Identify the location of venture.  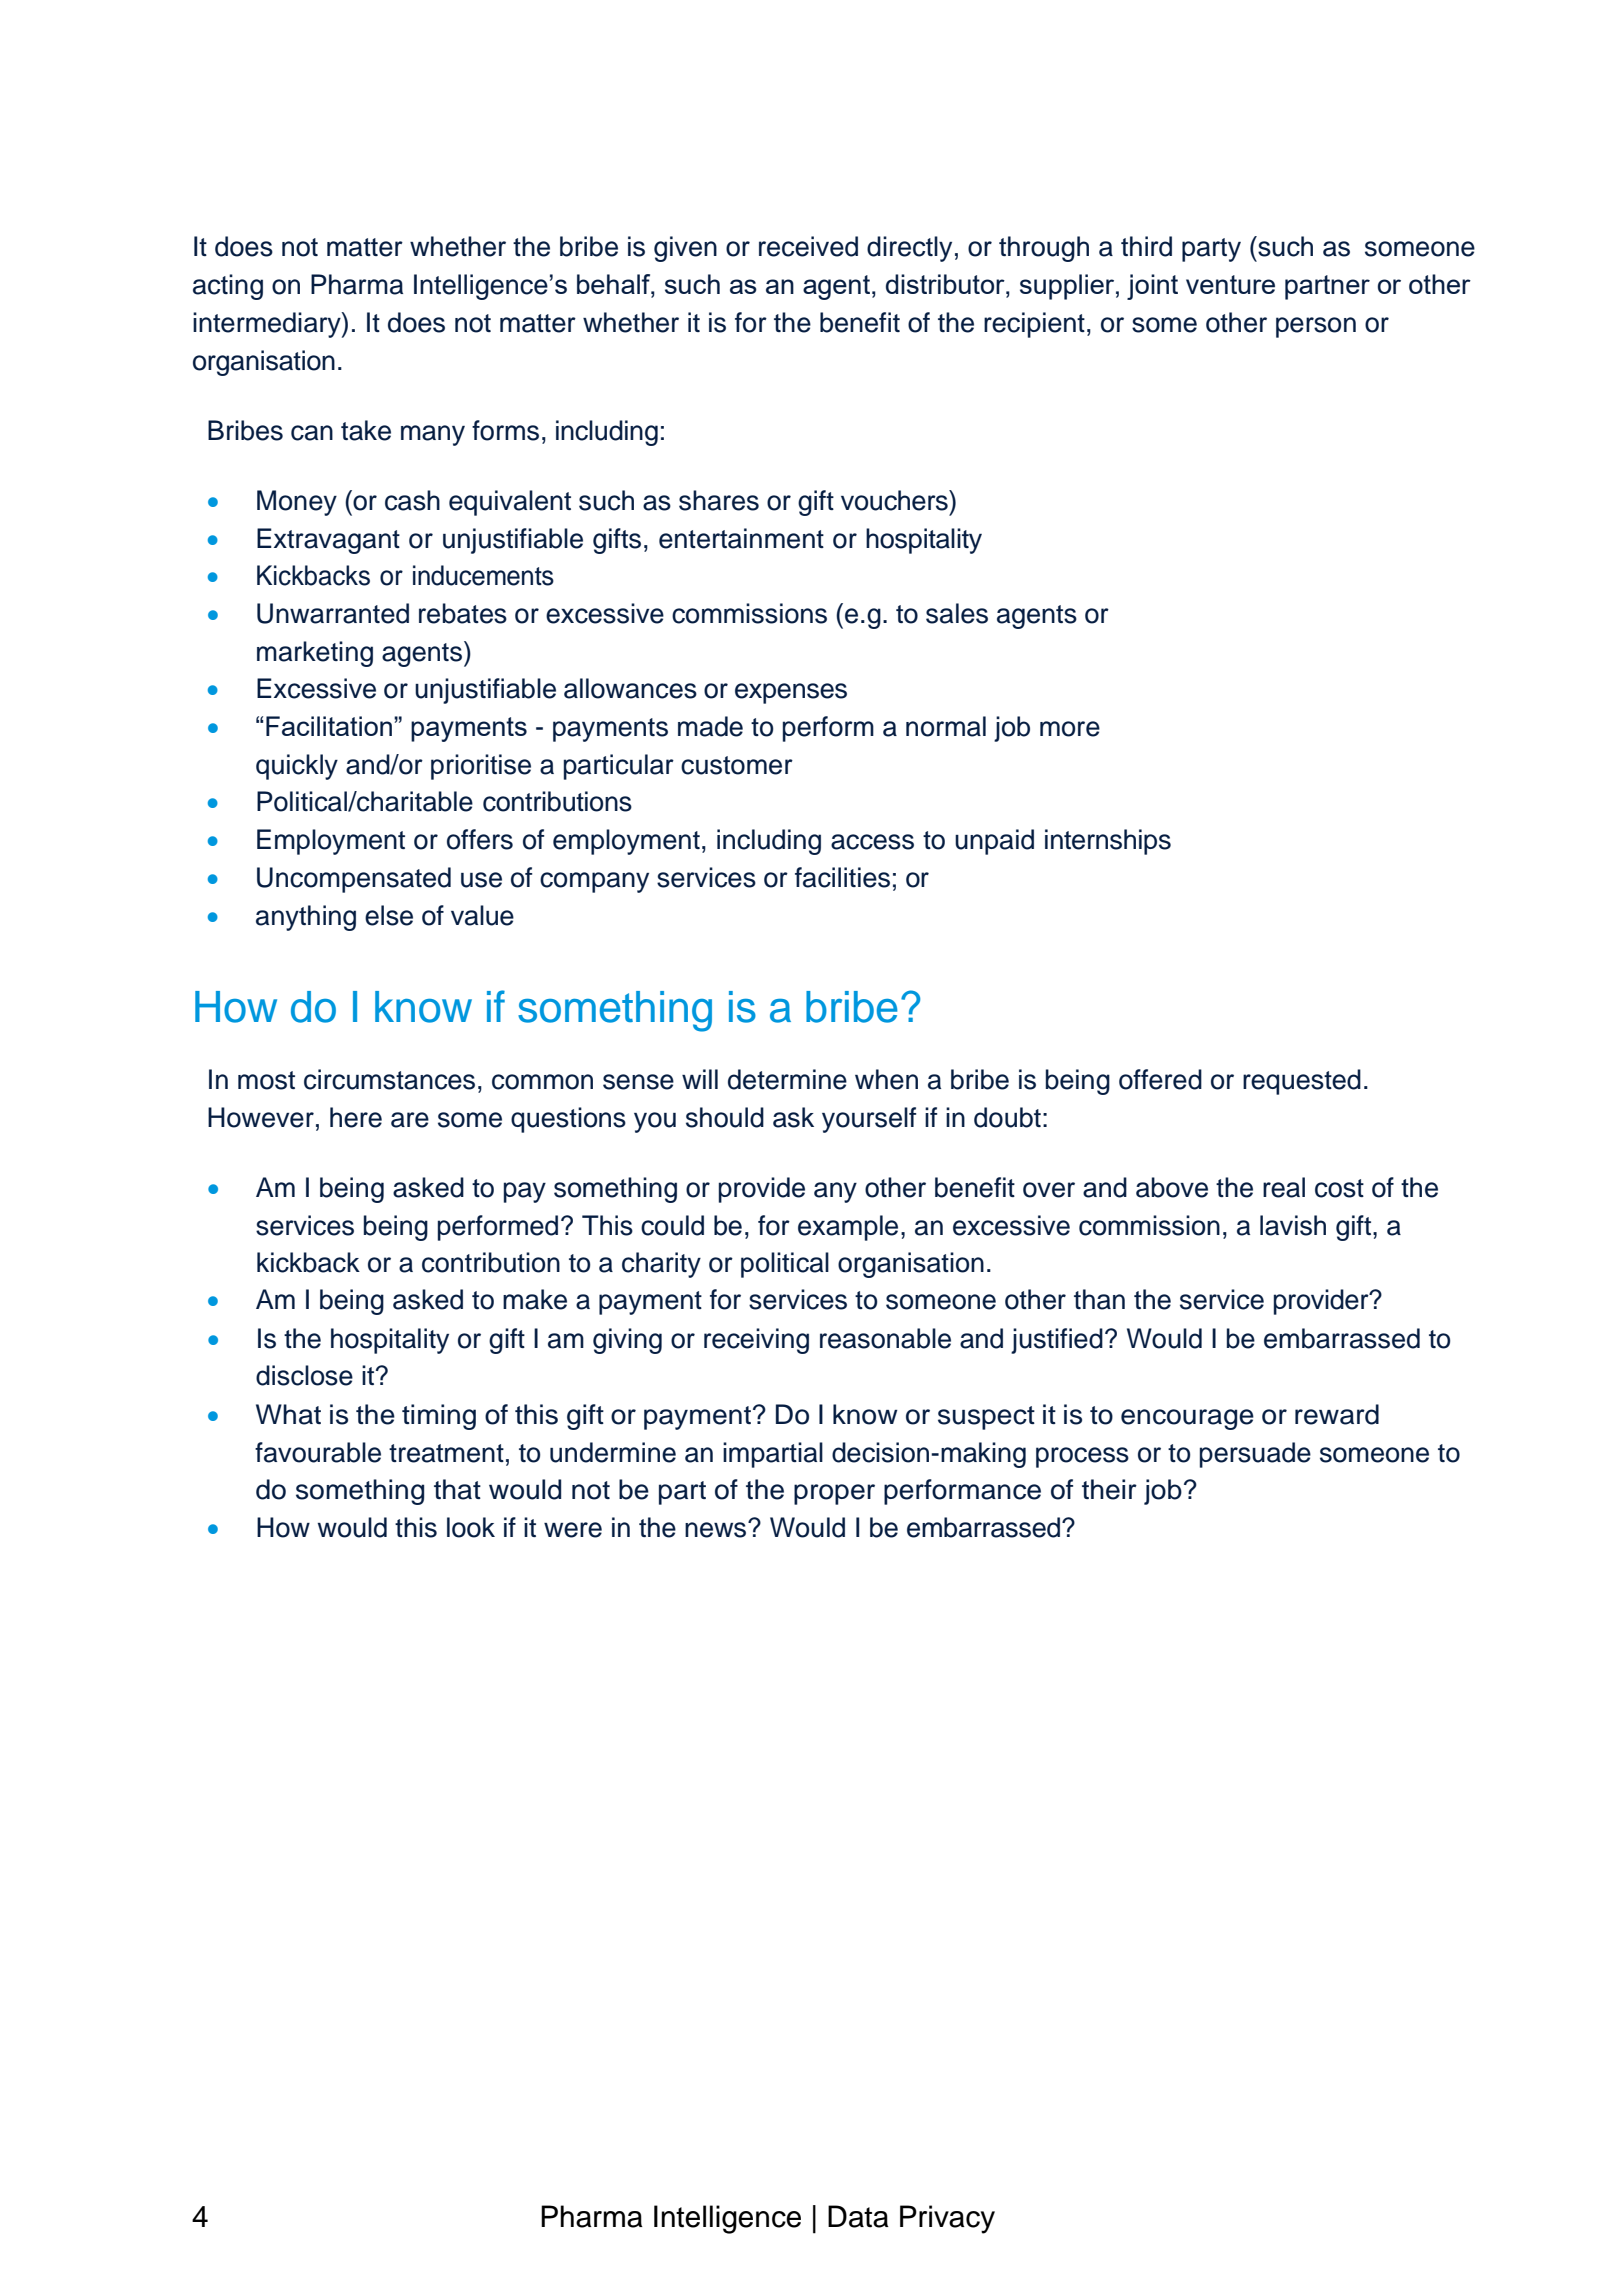
(1230, 284).
